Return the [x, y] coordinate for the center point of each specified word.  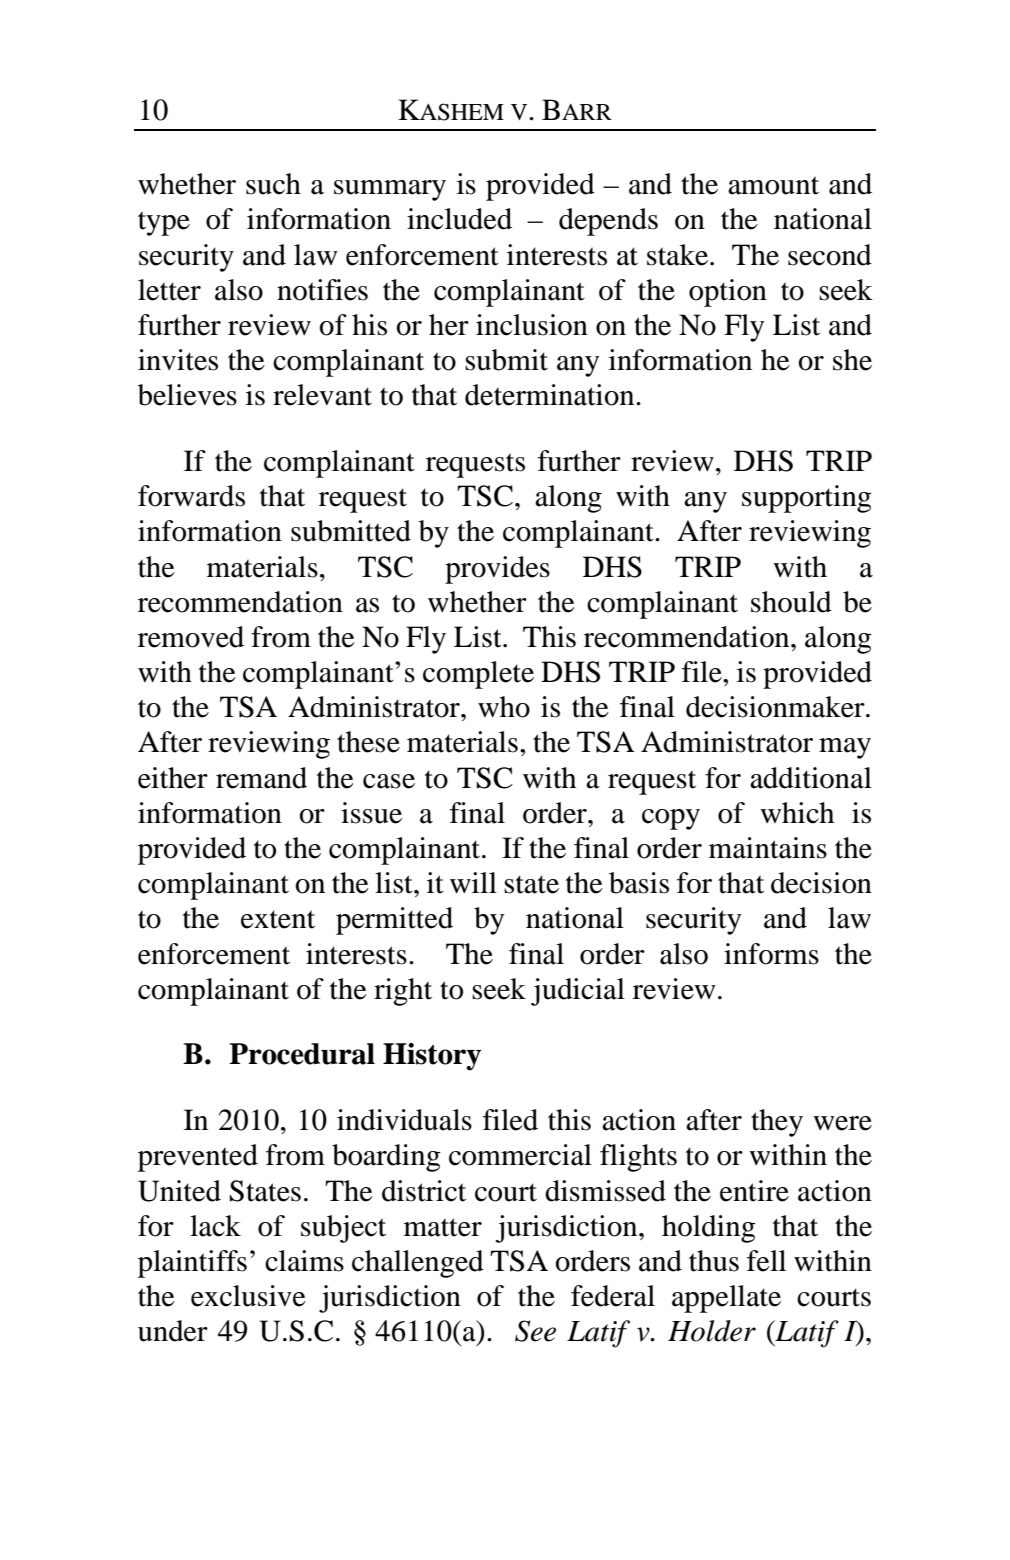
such [273, 184]
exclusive [248, 1296]
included [459, 219]
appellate [726, 1299]
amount [773, 185]
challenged [418, 1264]
